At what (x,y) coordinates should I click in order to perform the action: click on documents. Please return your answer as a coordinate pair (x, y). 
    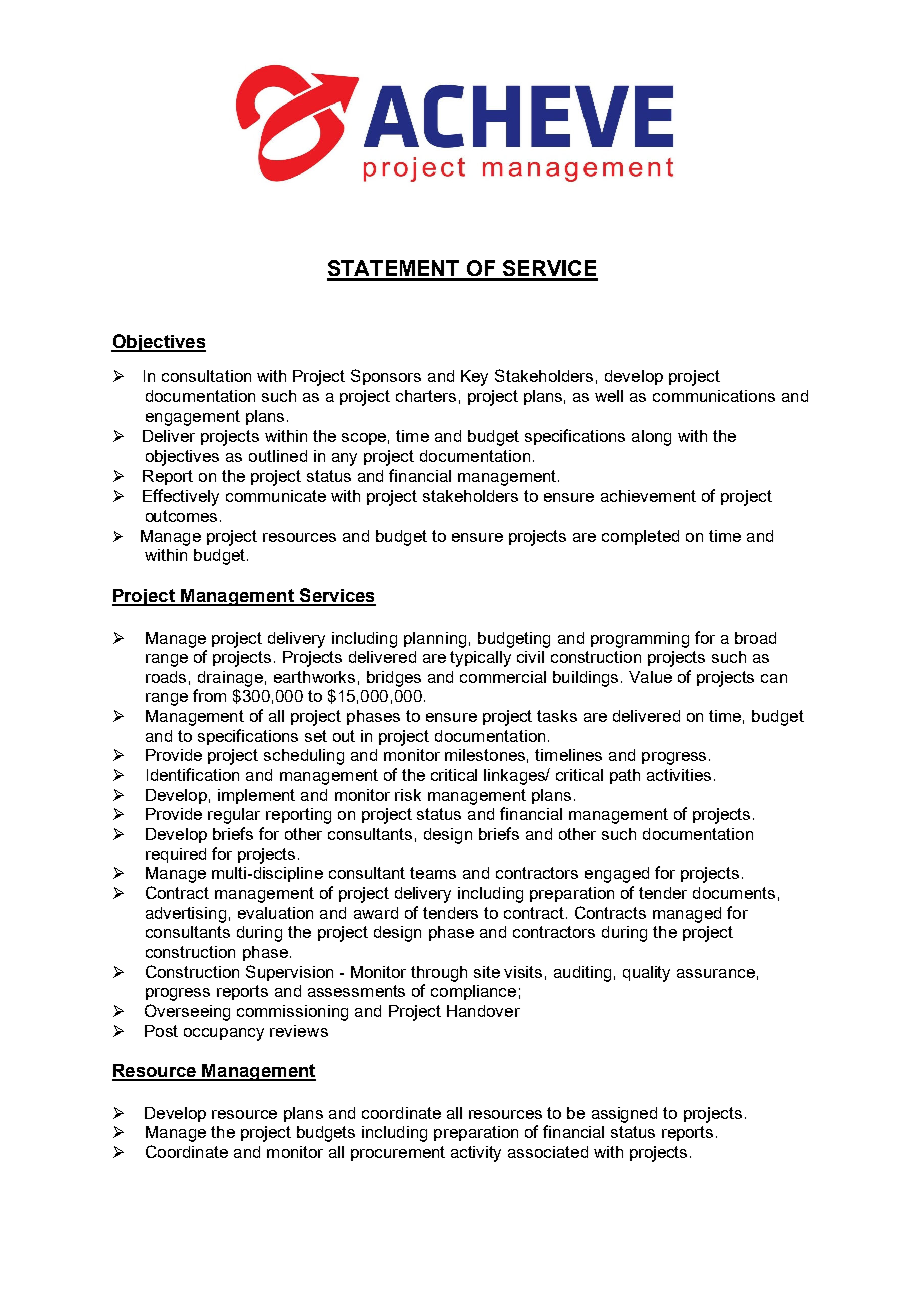
    Looking at the image, I should click on (734, 893).
